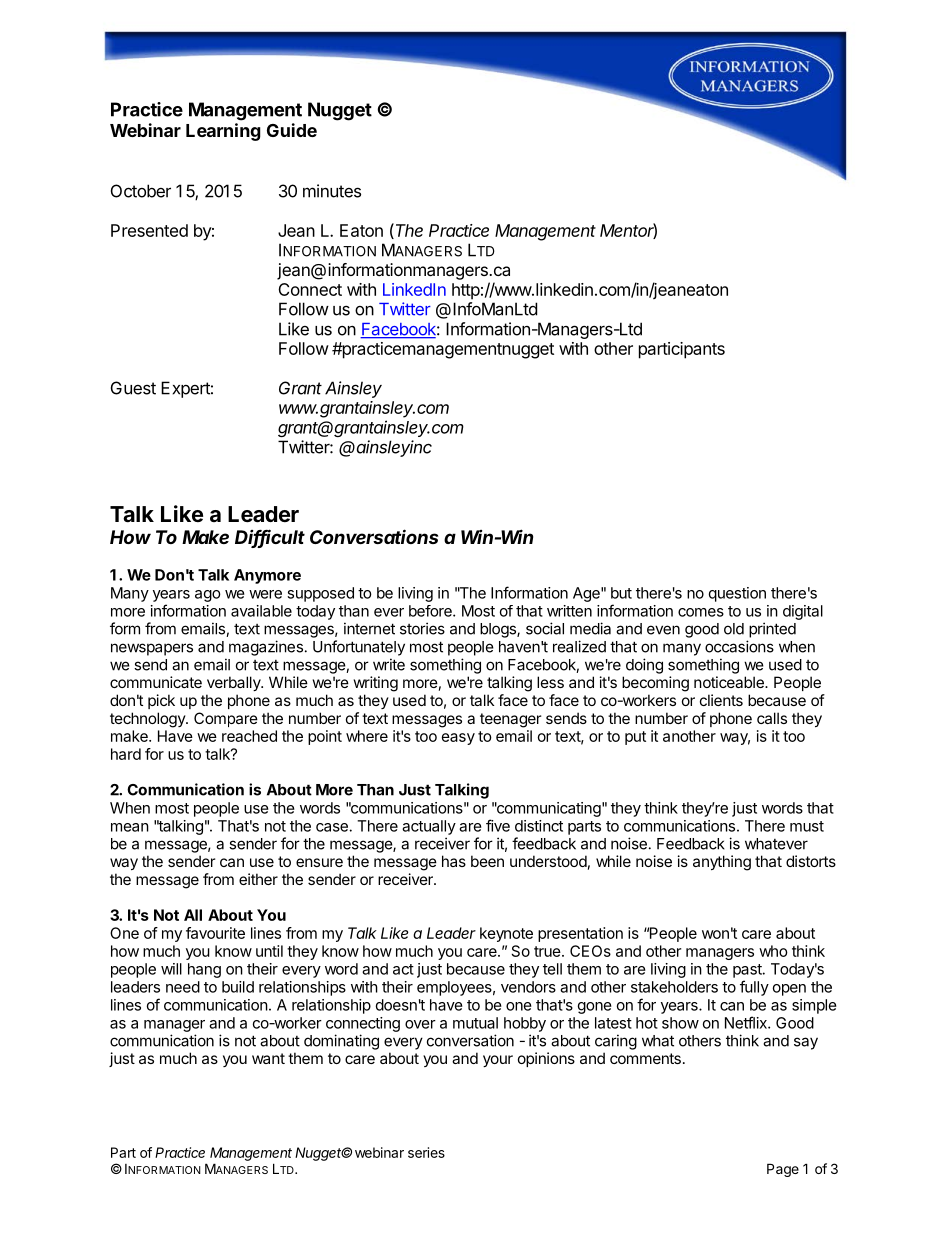  What do you see at coordinates (737, 594) in the screenshot?
I see `question` at bounding box center [737, 594].
